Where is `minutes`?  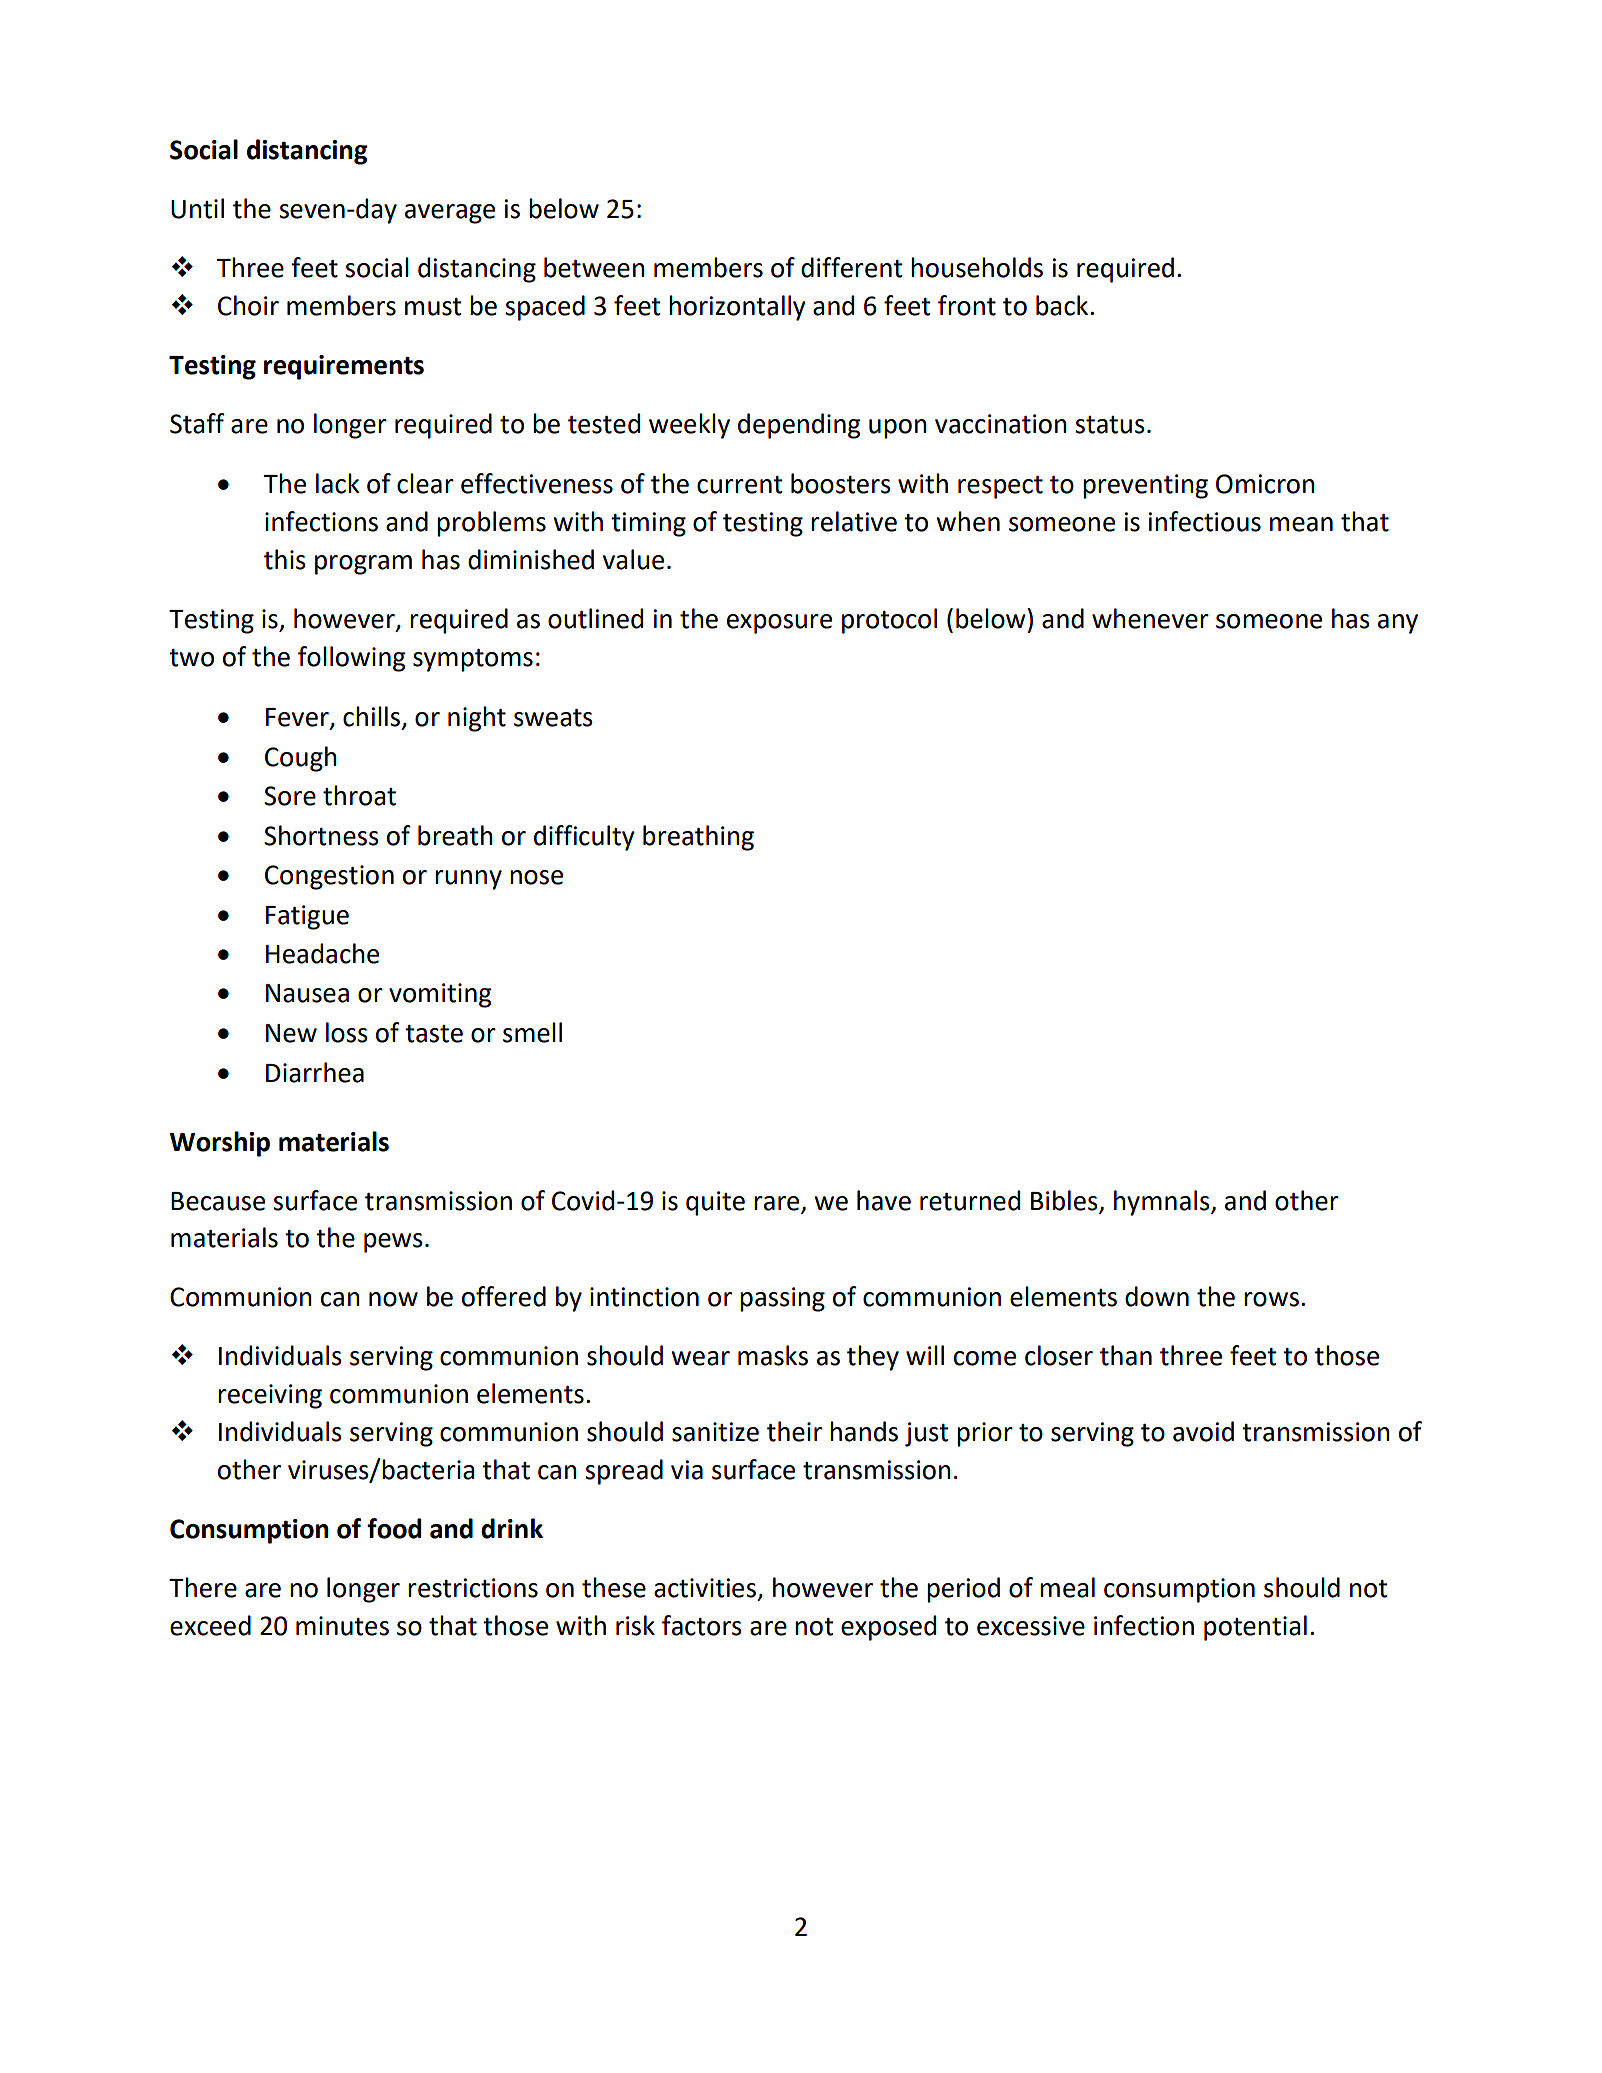
minutes is located at coordinates (342, 1626).
